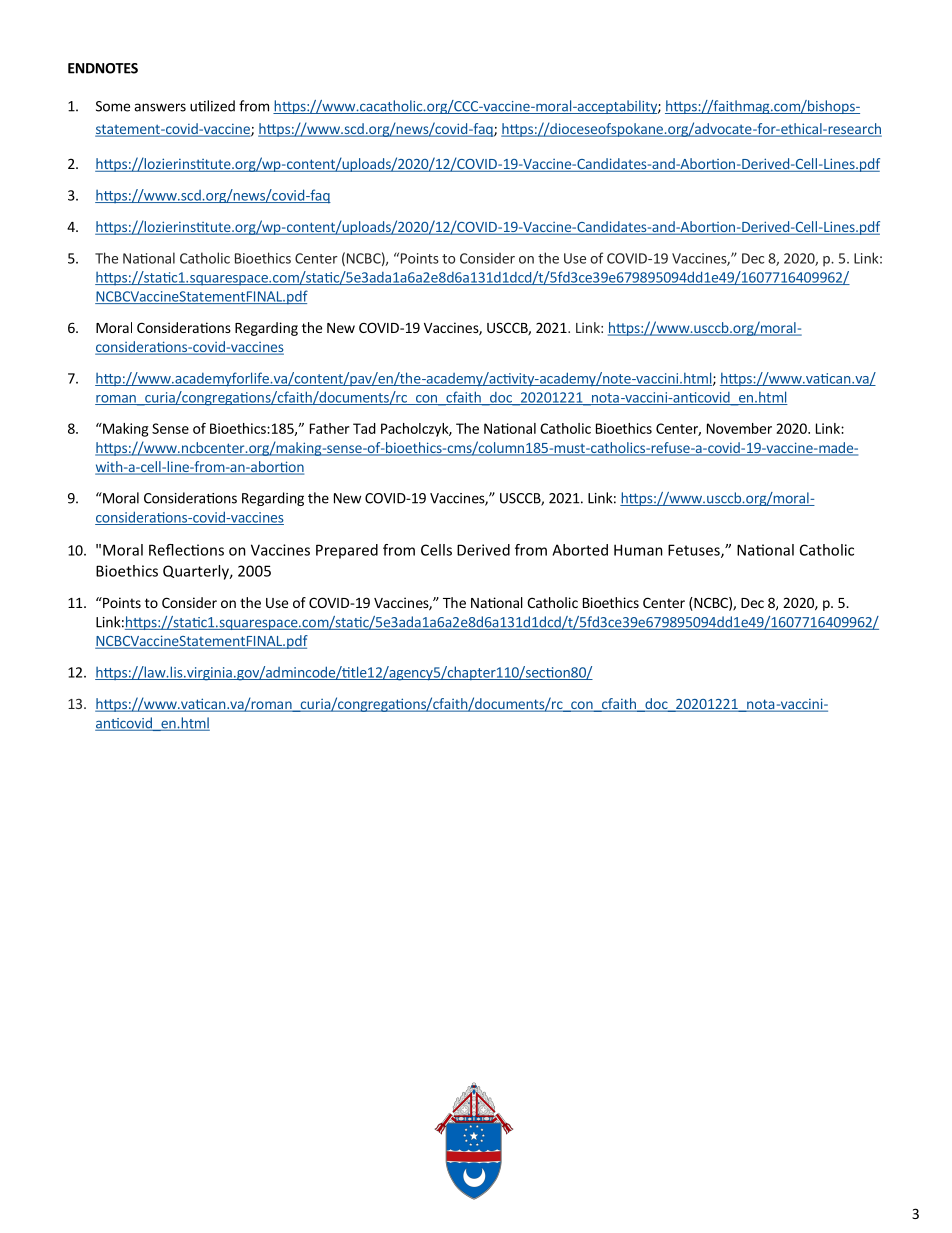 This page has width=952, height=1233. I want to click on Some, so click(113, 106).
